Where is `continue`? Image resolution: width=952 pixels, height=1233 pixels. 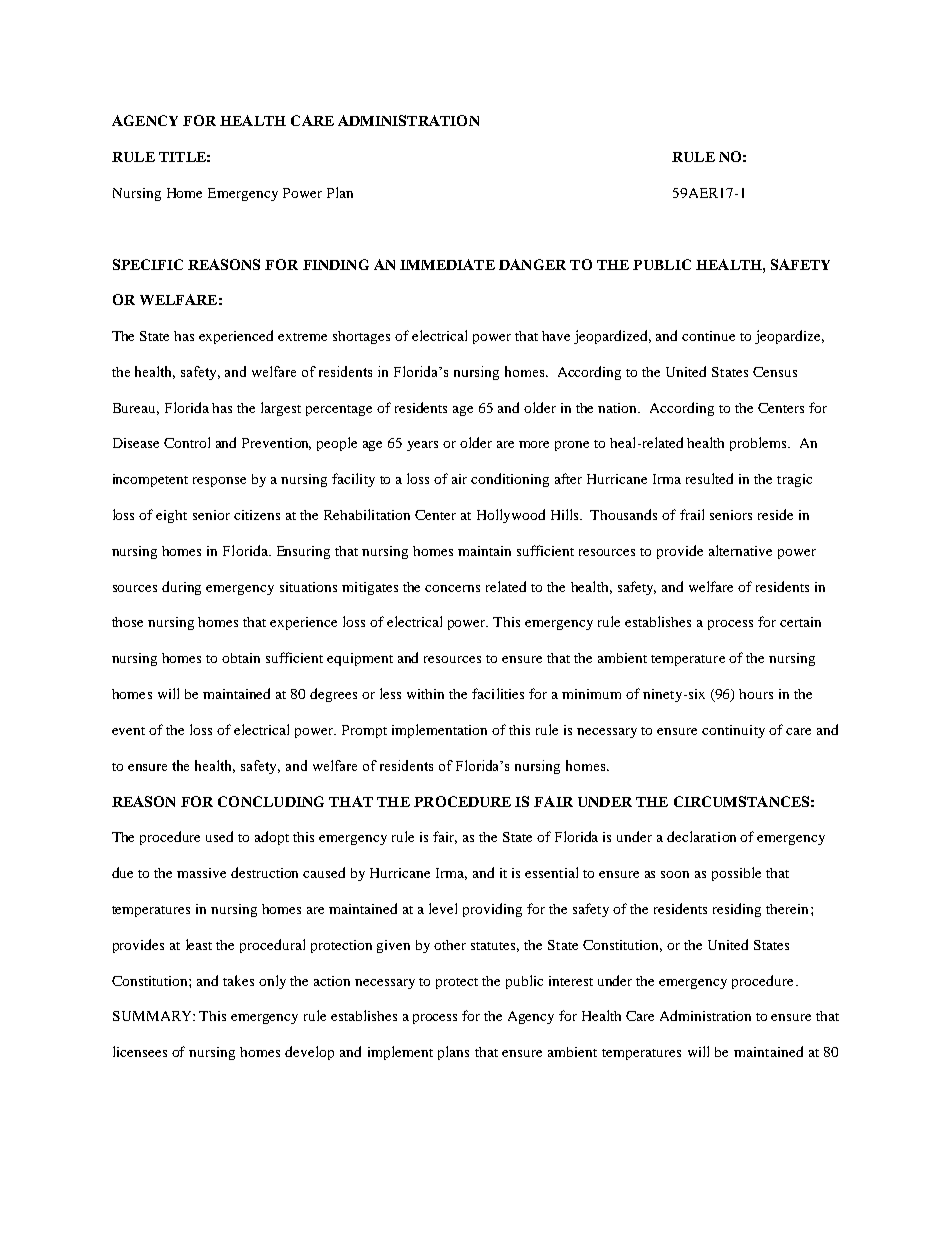 continue is located at coordinates (708, 336).
